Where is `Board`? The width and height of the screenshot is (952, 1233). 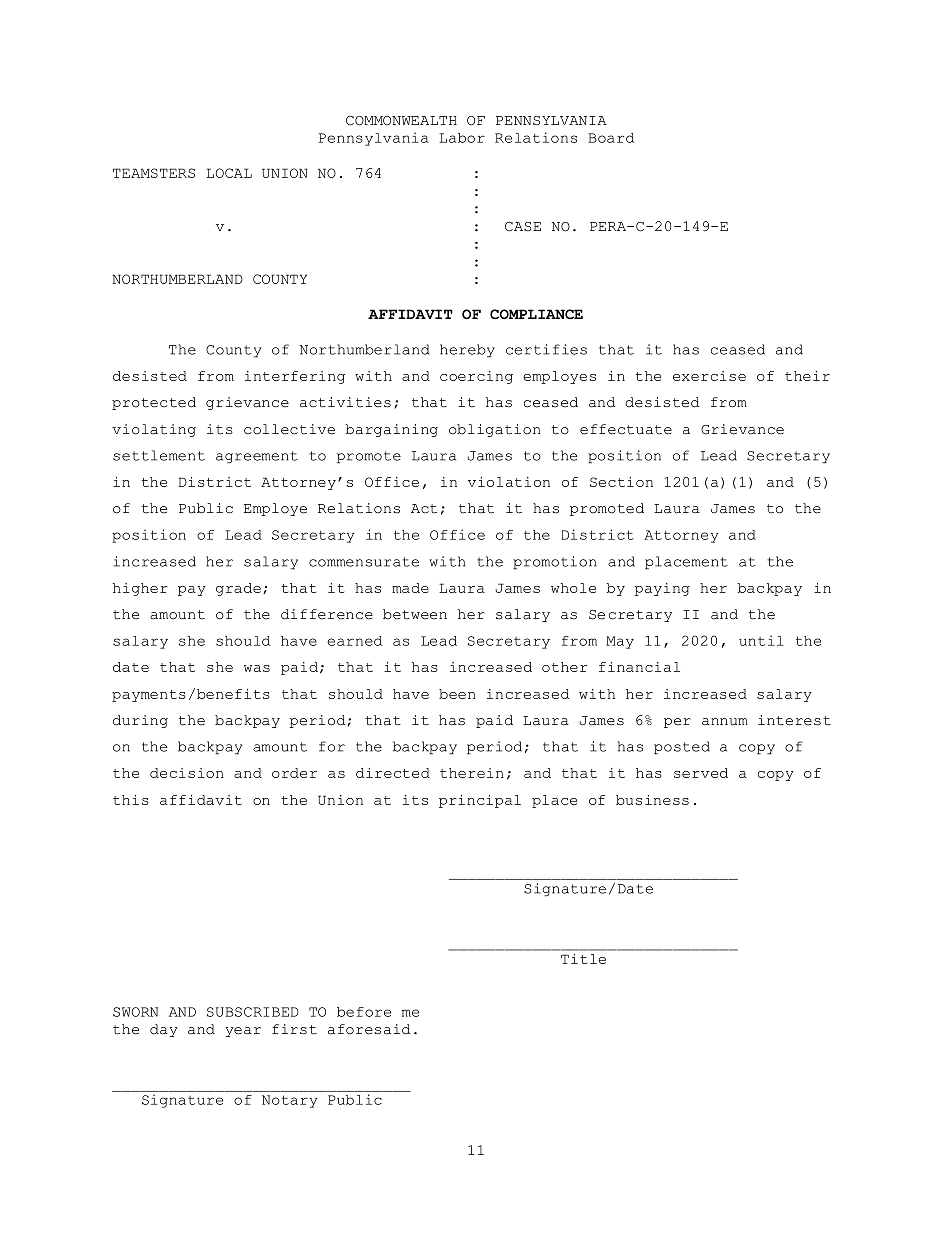 Board is located at coordinates (611, 138).
